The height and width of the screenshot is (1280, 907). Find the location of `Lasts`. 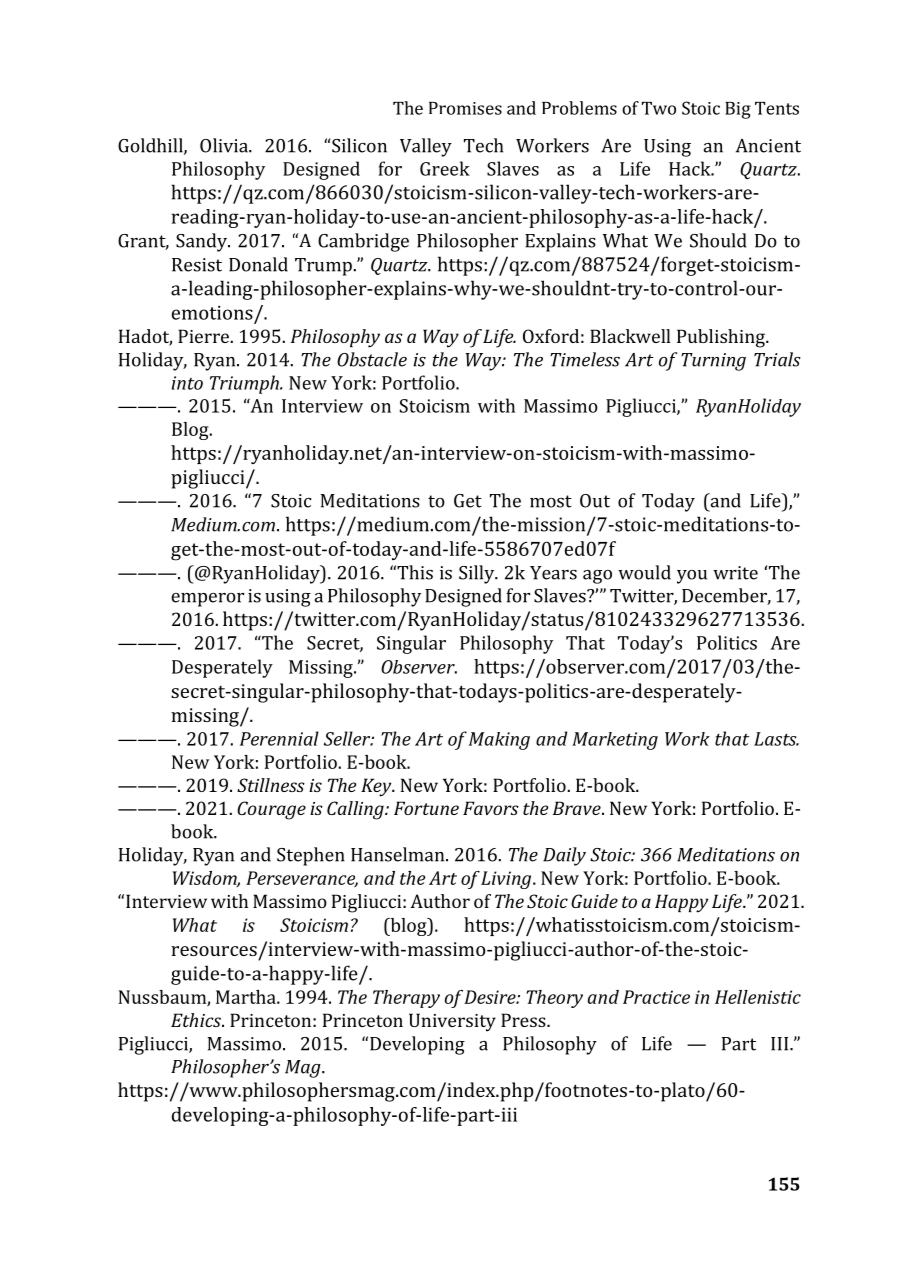

Lasts is located at coordinates (776, 739).
